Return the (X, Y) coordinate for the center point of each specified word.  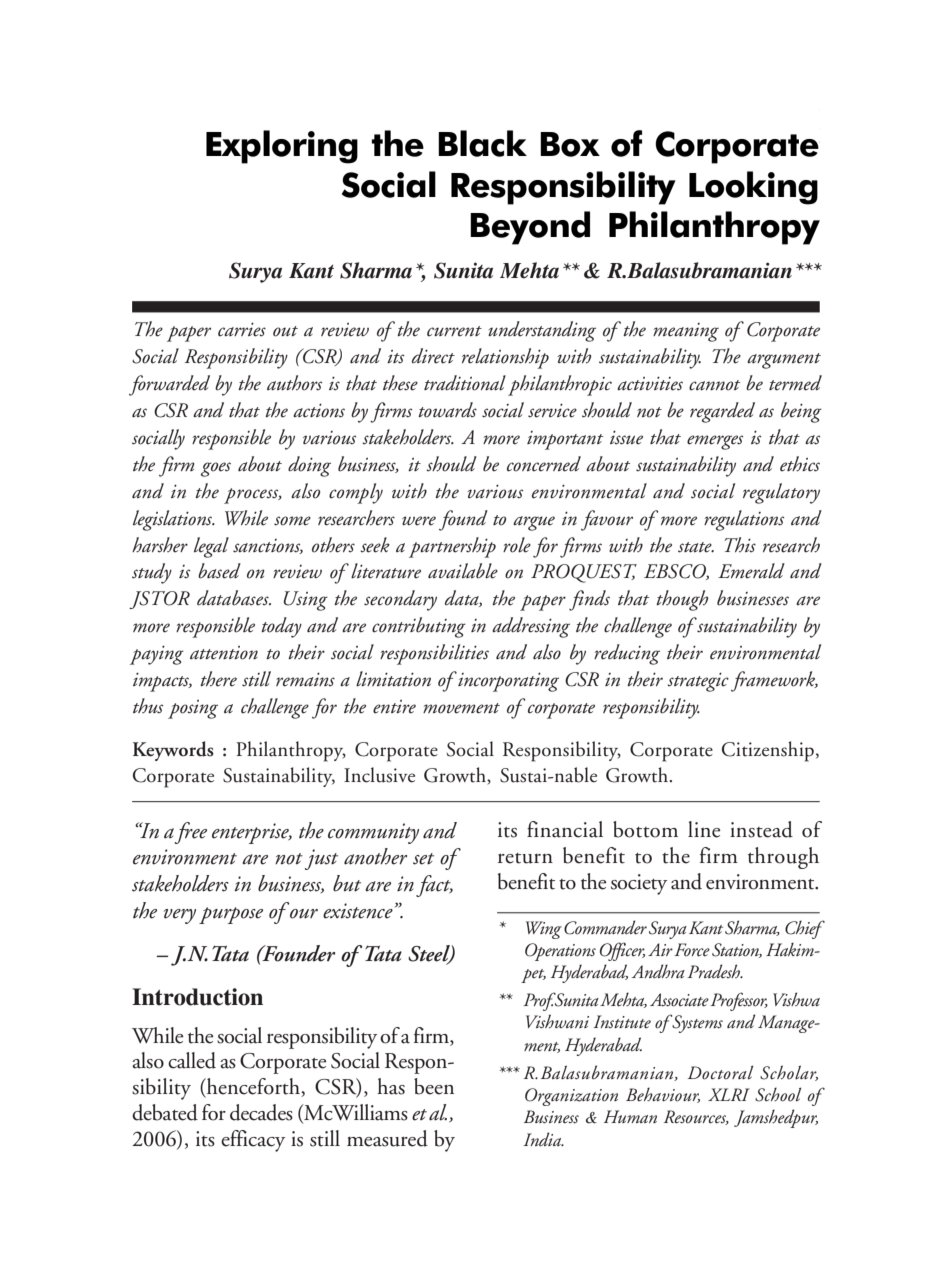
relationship (505, 358)
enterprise (252, 833)
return (525, 858)
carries (242, 329)
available (463, 571)
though (682, 600)
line (704, 829)
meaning (686, 332)
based (219, 571)
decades (261, 1112)
